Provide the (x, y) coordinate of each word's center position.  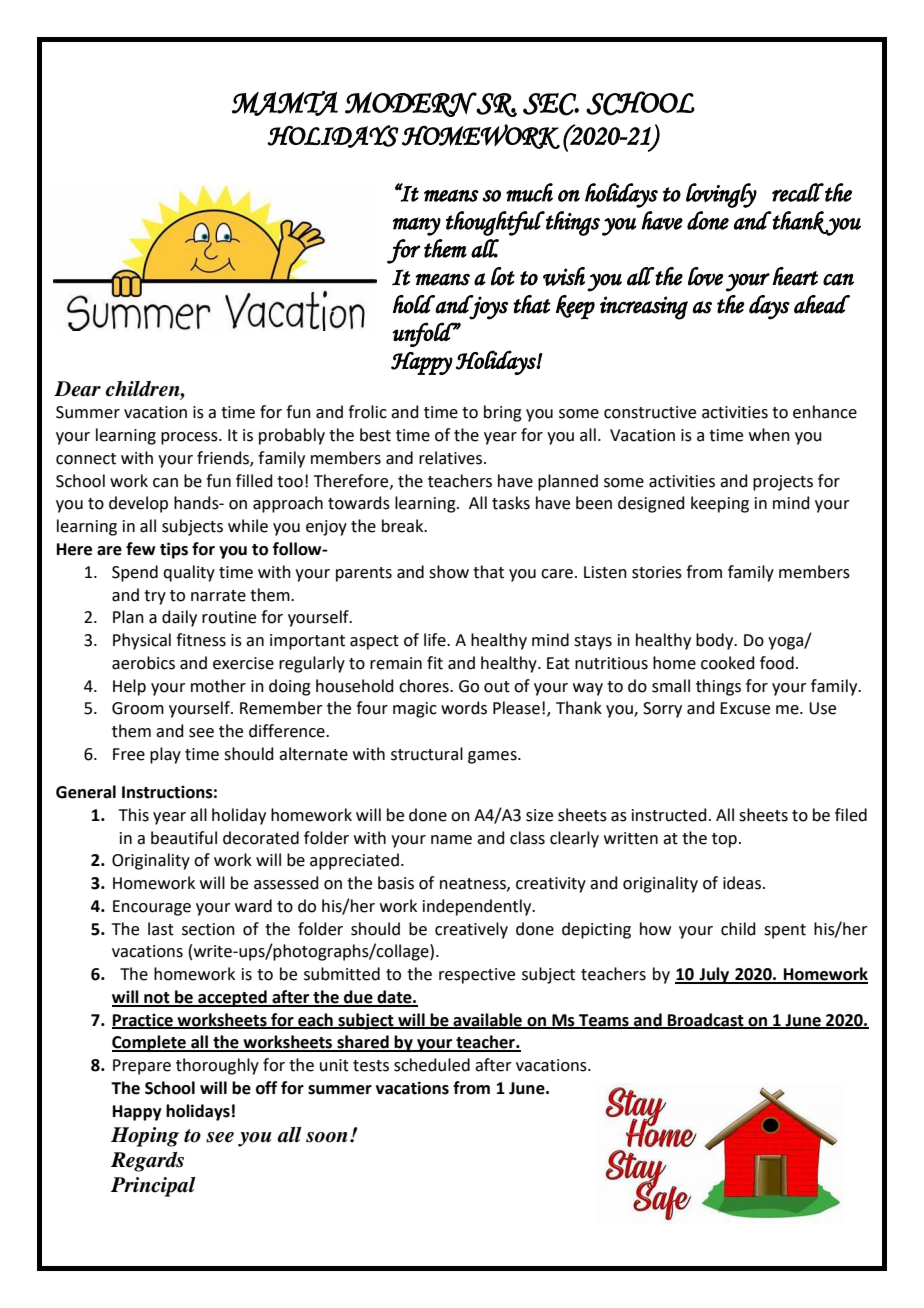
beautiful (184, 838)
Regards (147, 1162)
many (417, 226)
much (529, 192)
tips (174, 550)
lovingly (721, 195)
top (724, 840)
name (451, 840)
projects (783, 483)
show (449, 572)
